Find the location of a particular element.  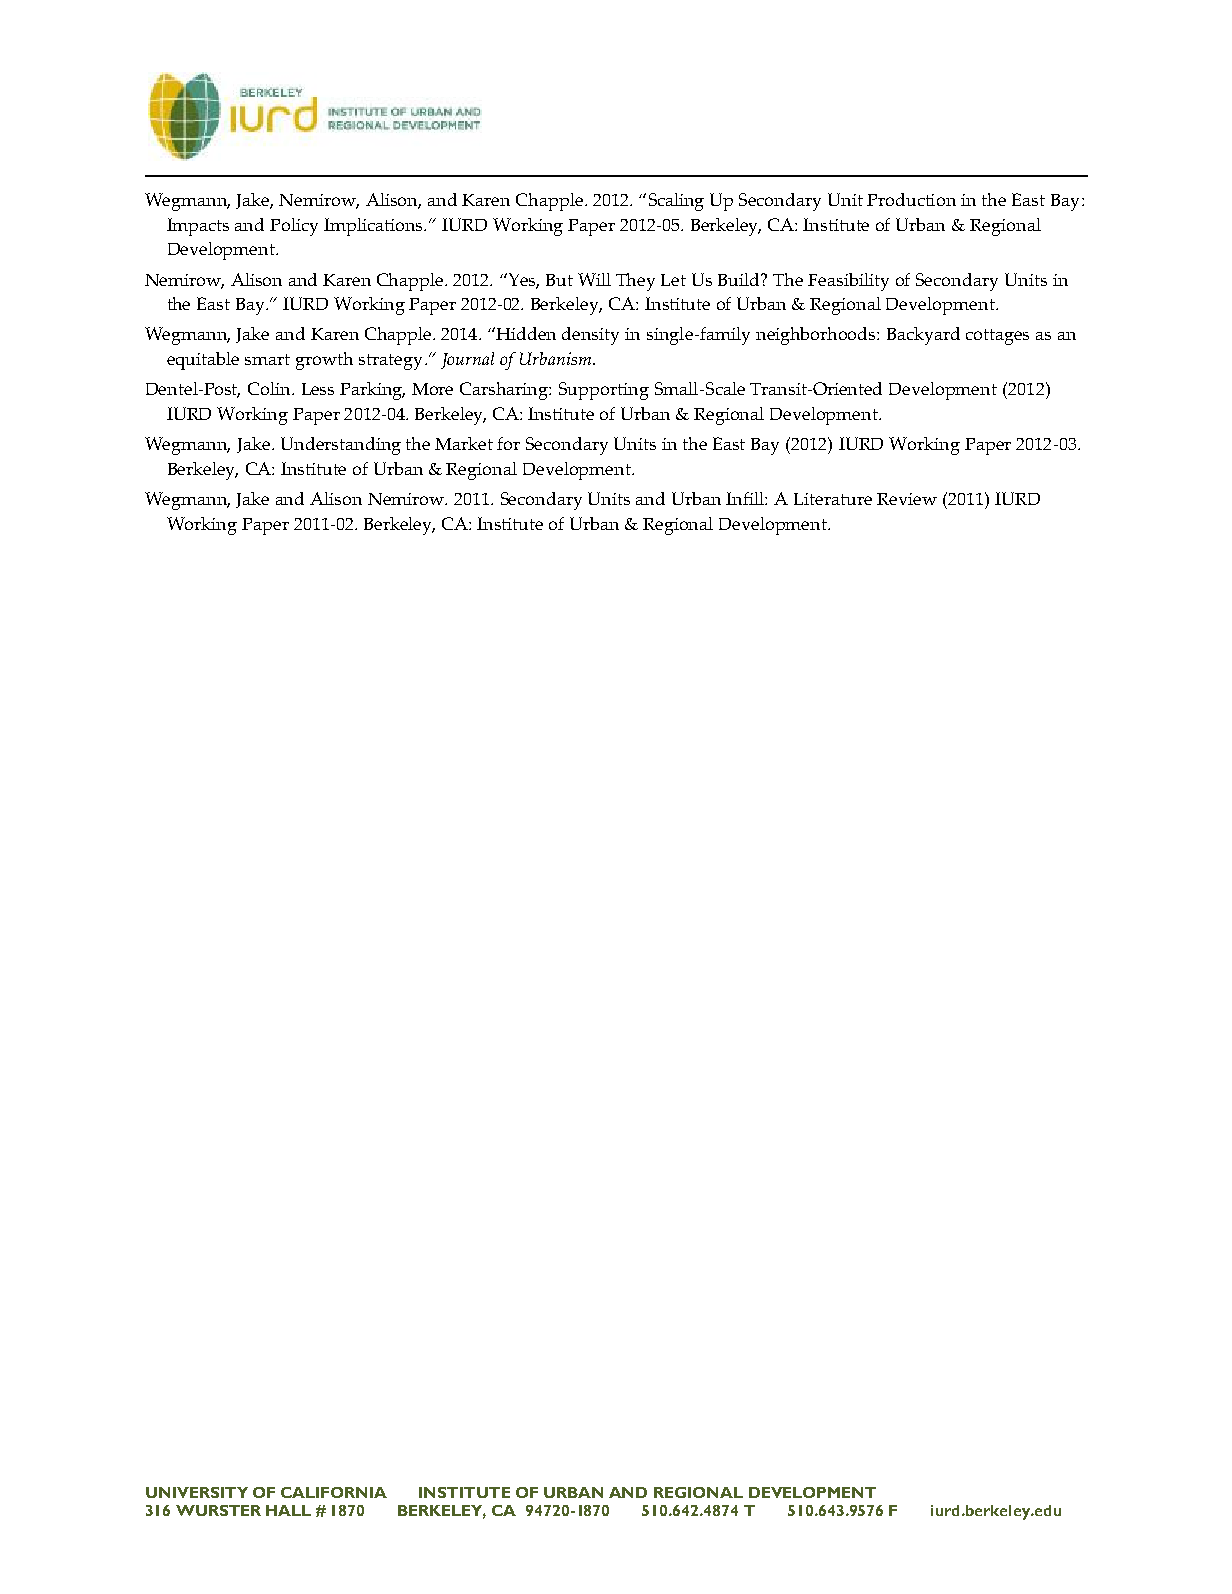

UNIVERSITY is located at coordinates (197, 1492).
